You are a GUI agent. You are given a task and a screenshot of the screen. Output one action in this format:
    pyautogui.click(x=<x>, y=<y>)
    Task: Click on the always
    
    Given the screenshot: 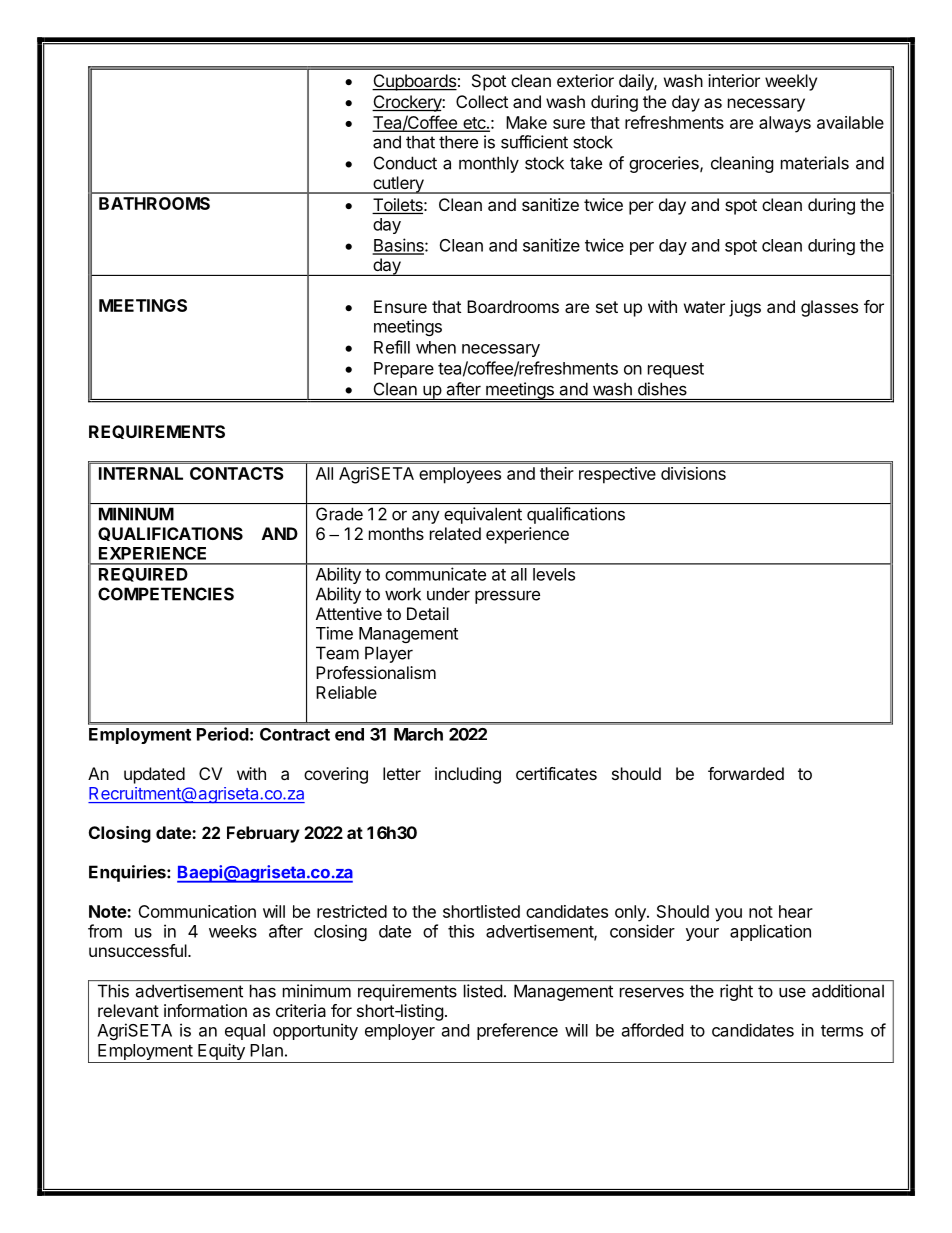 What is the action you would take?
    pyautogui.click(x=785, y=124)
